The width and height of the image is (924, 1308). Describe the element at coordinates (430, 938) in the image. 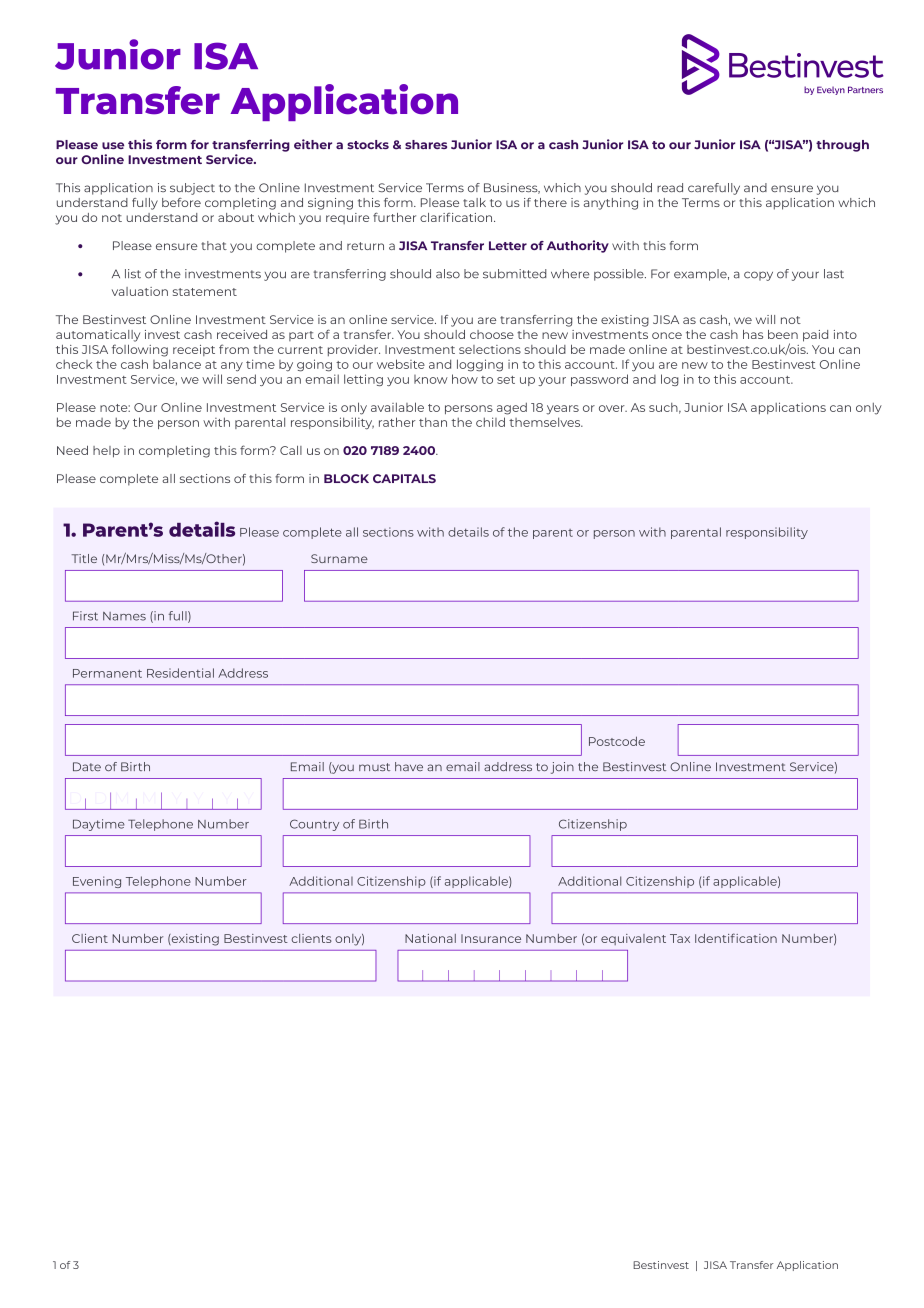

I see `National` at that location.
